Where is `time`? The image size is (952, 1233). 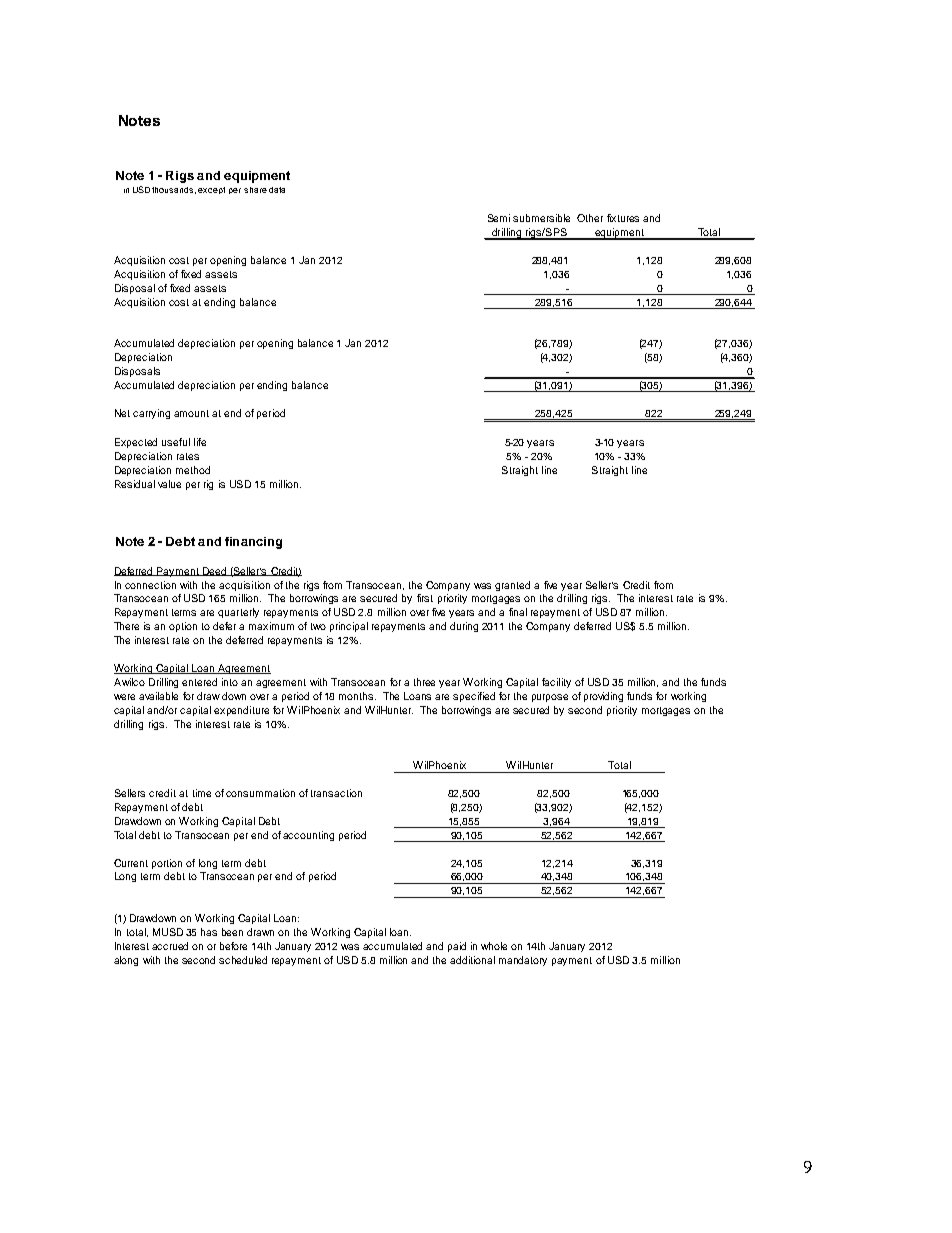
time is located at coordinates (202, 793).
